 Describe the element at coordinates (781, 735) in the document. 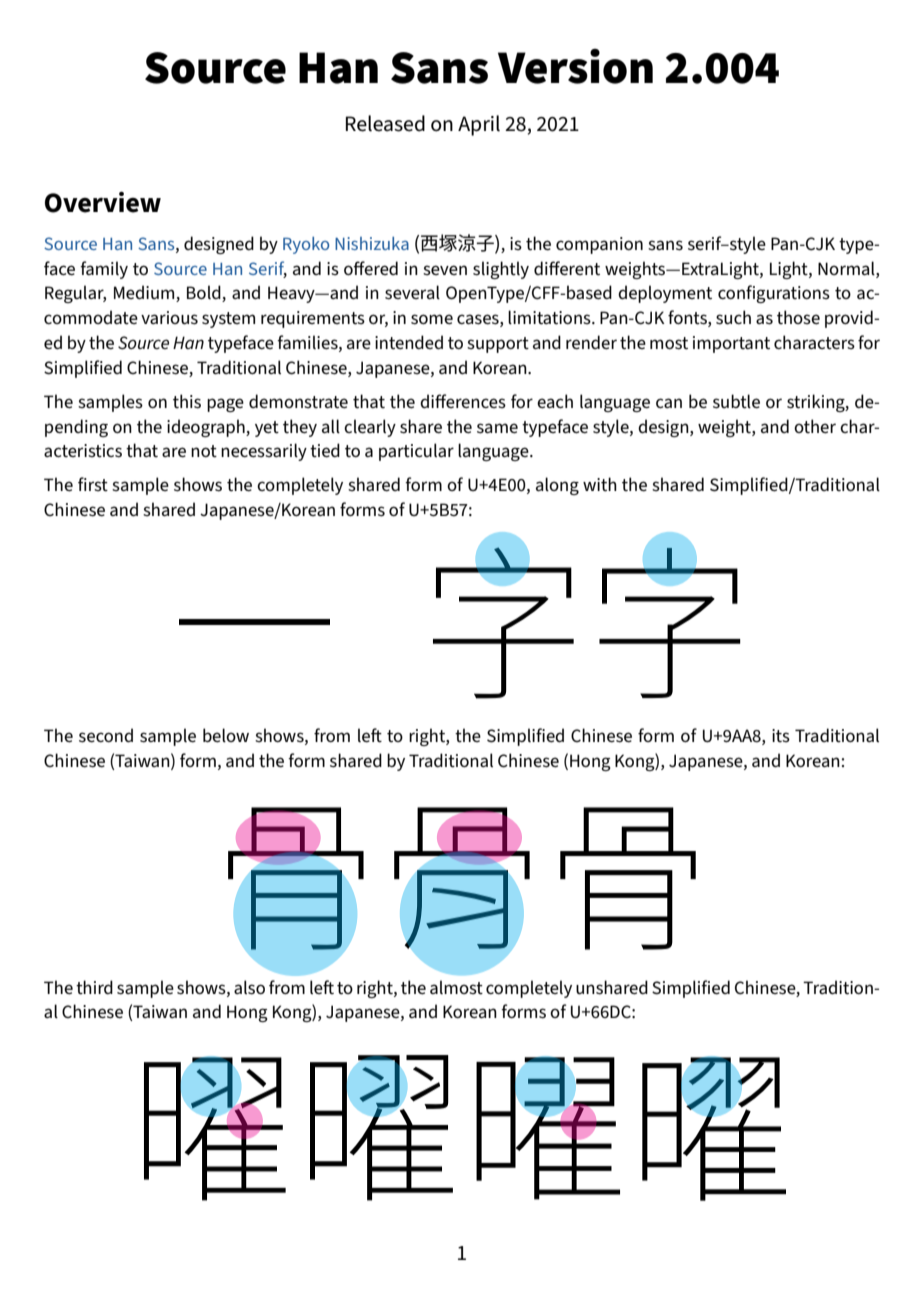

I see `its` at that location.
